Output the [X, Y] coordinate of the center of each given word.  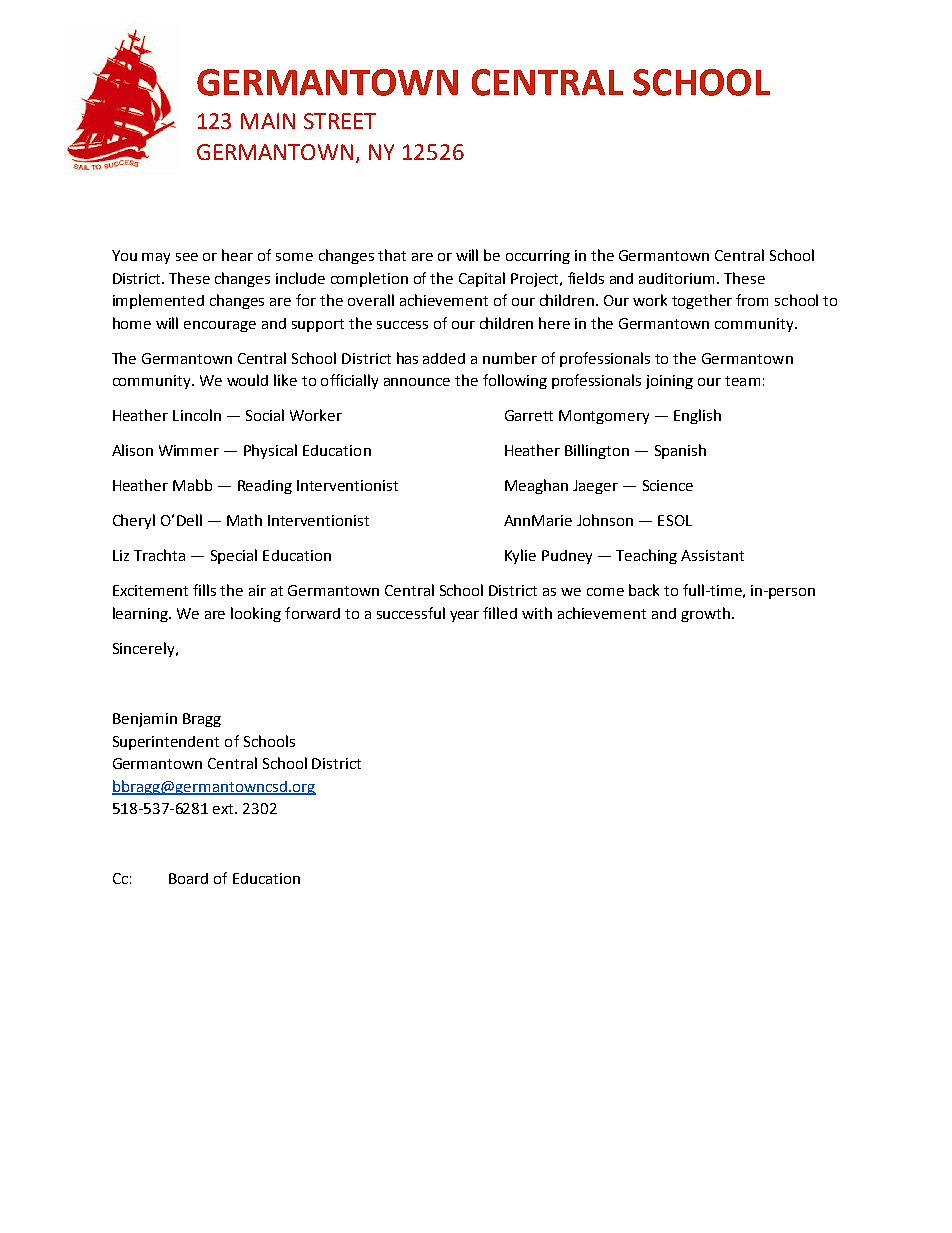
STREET [340, 121]
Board [188, 878]
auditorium [676, 278]
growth [705, 614]
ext [225, 809]
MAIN [268, 121]
